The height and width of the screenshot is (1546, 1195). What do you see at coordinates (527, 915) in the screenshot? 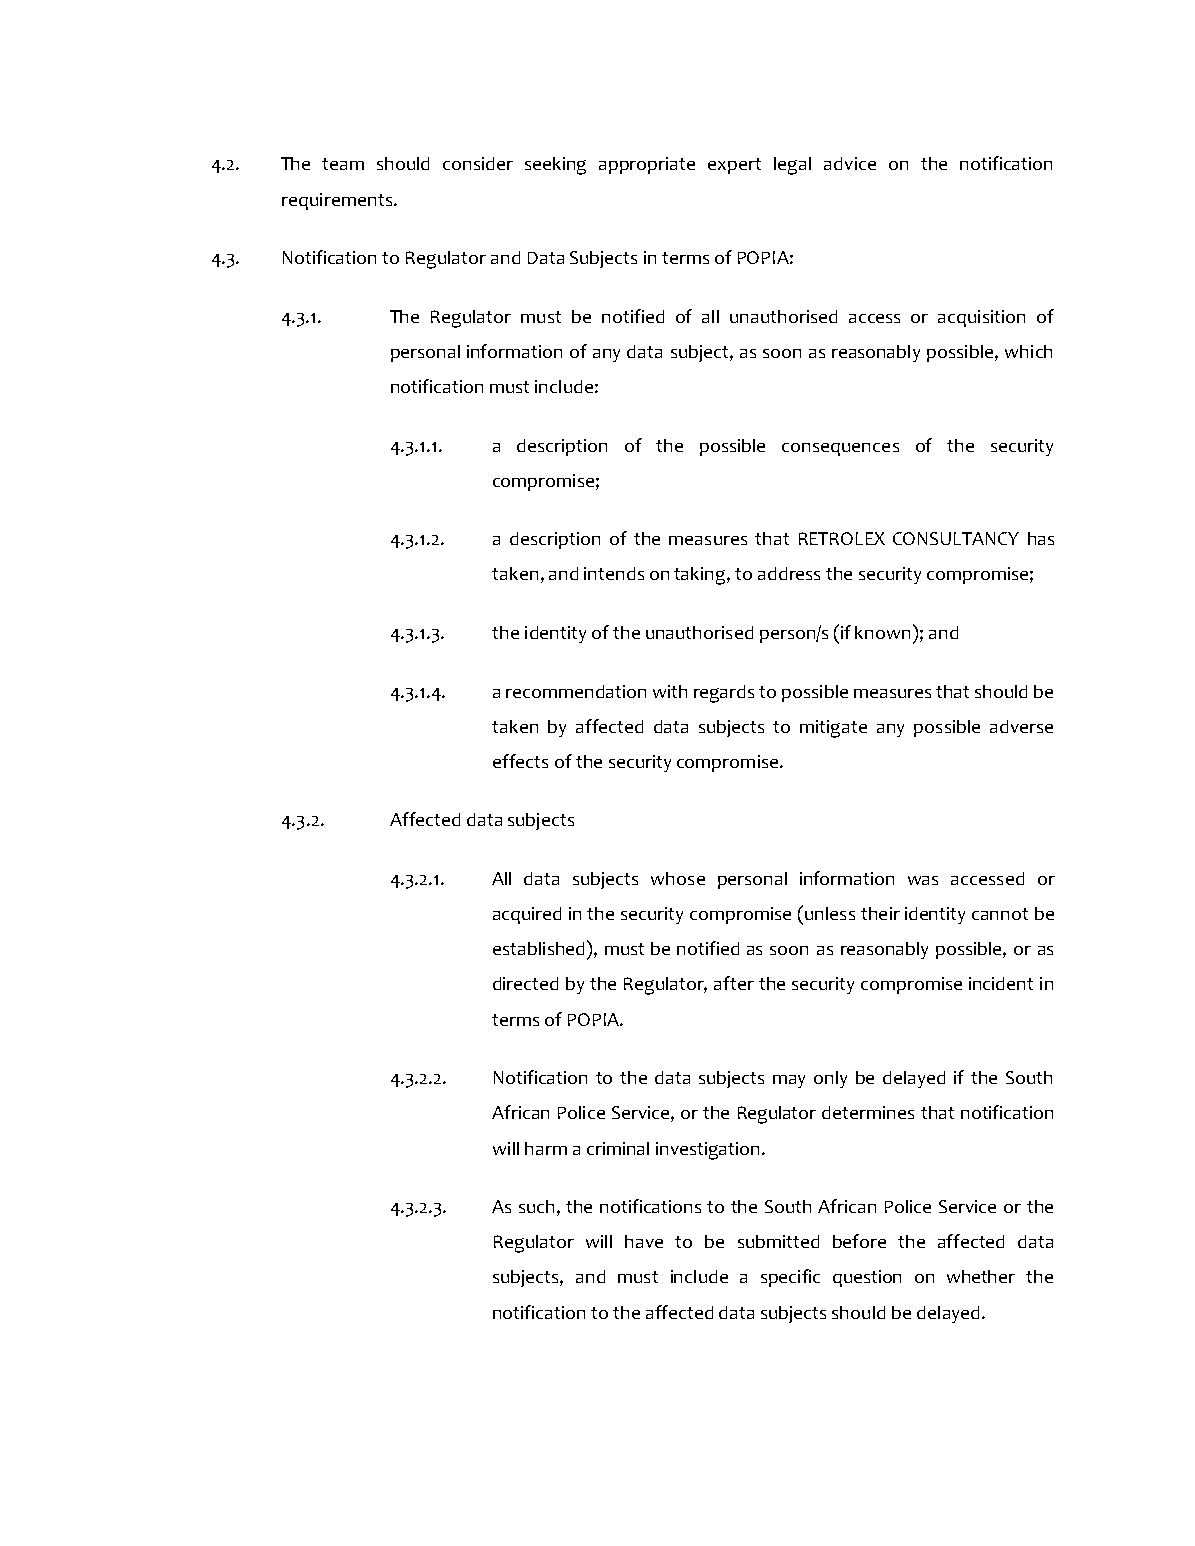
I see `acquired` at bounding box center [527, 915].
